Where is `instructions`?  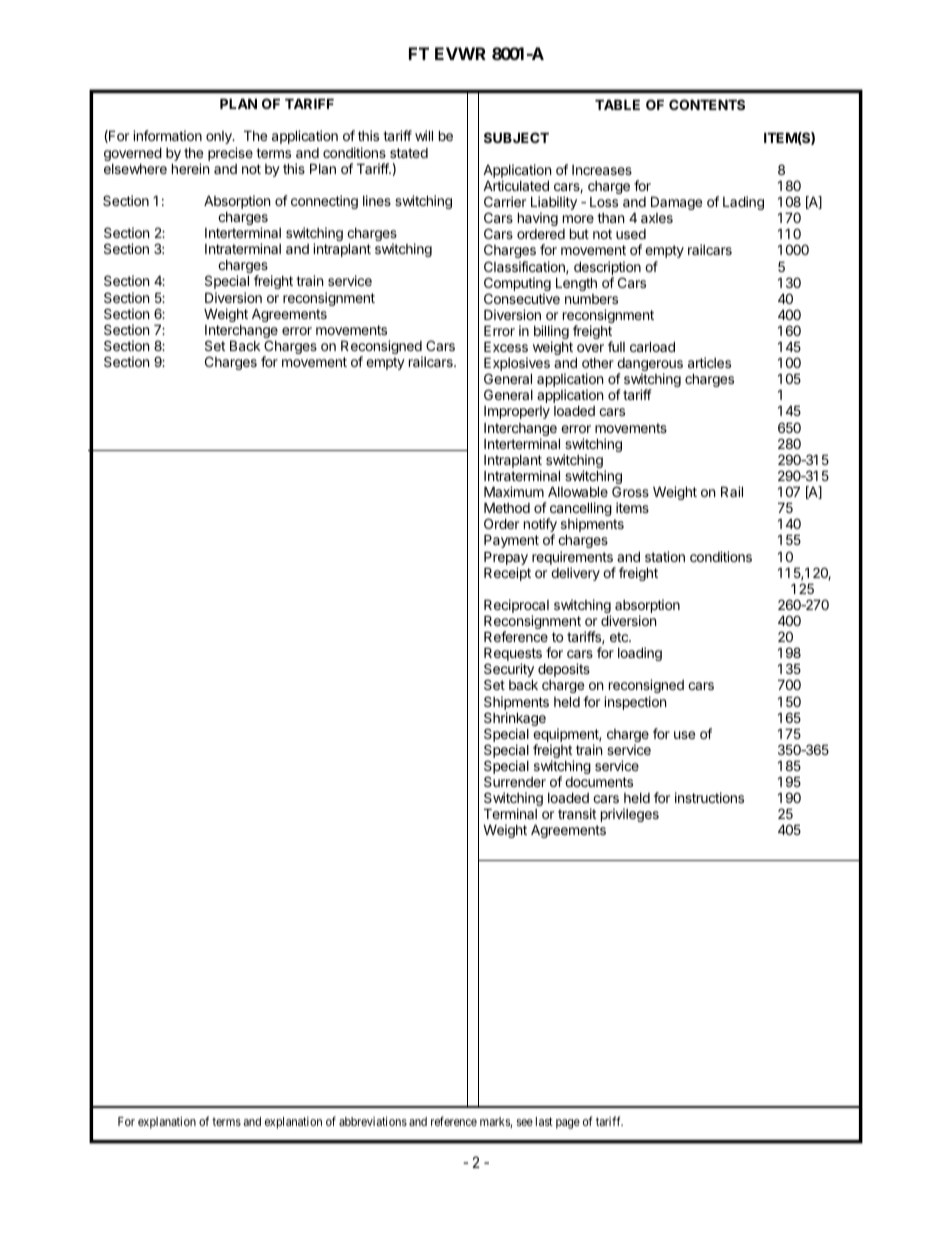
instructions is located at coordinates (709, 797).
